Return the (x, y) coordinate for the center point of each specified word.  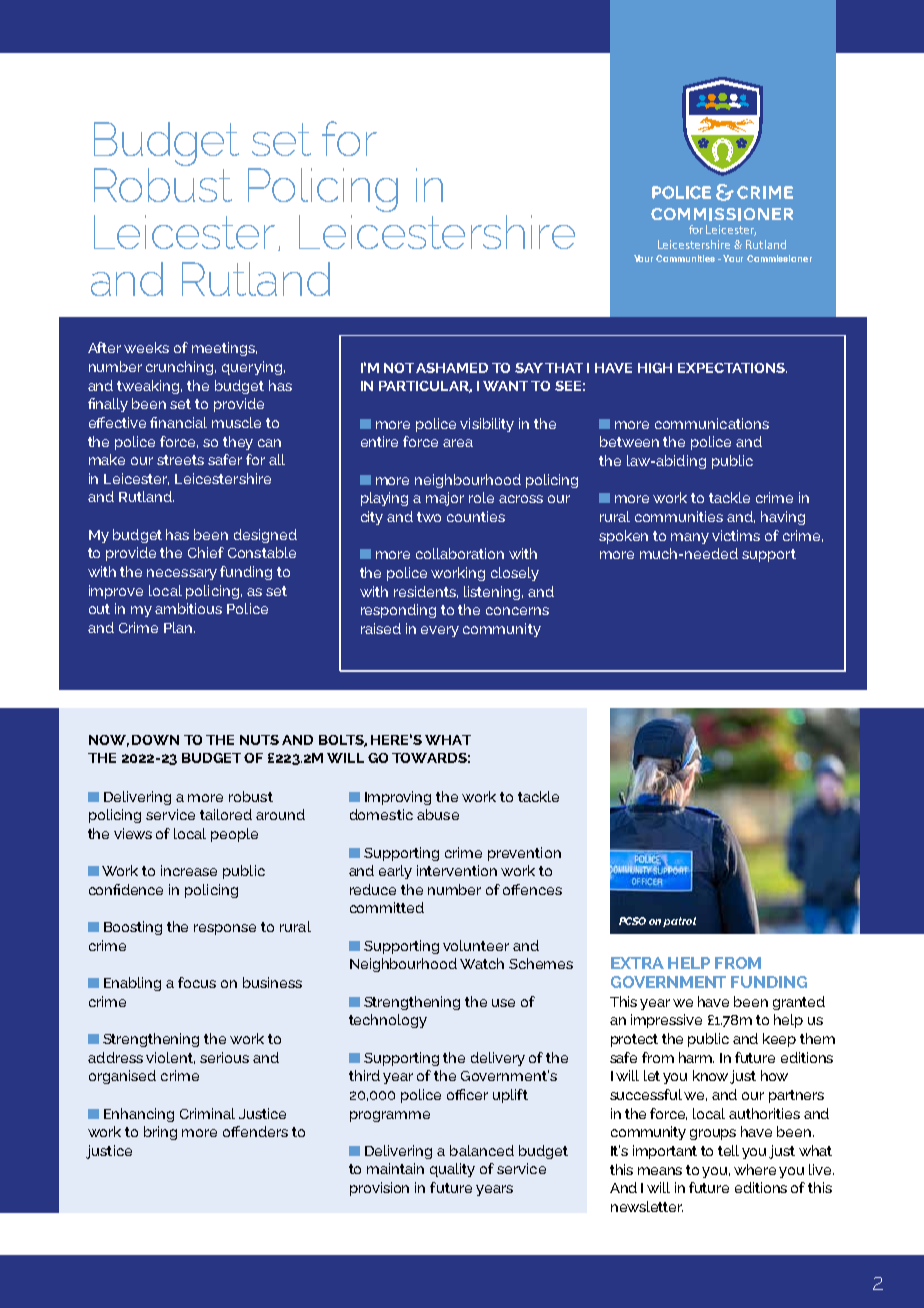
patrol (679, 922)
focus (197, 982)
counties (476, 516)
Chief (206, 552)
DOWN (155, 740)
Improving (398, 798)
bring (160, 1133)
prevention (524, 854)
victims (736, 535)
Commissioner (779, 258)
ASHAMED (452, 368)
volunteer (476, 945)
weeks (146, 347)
